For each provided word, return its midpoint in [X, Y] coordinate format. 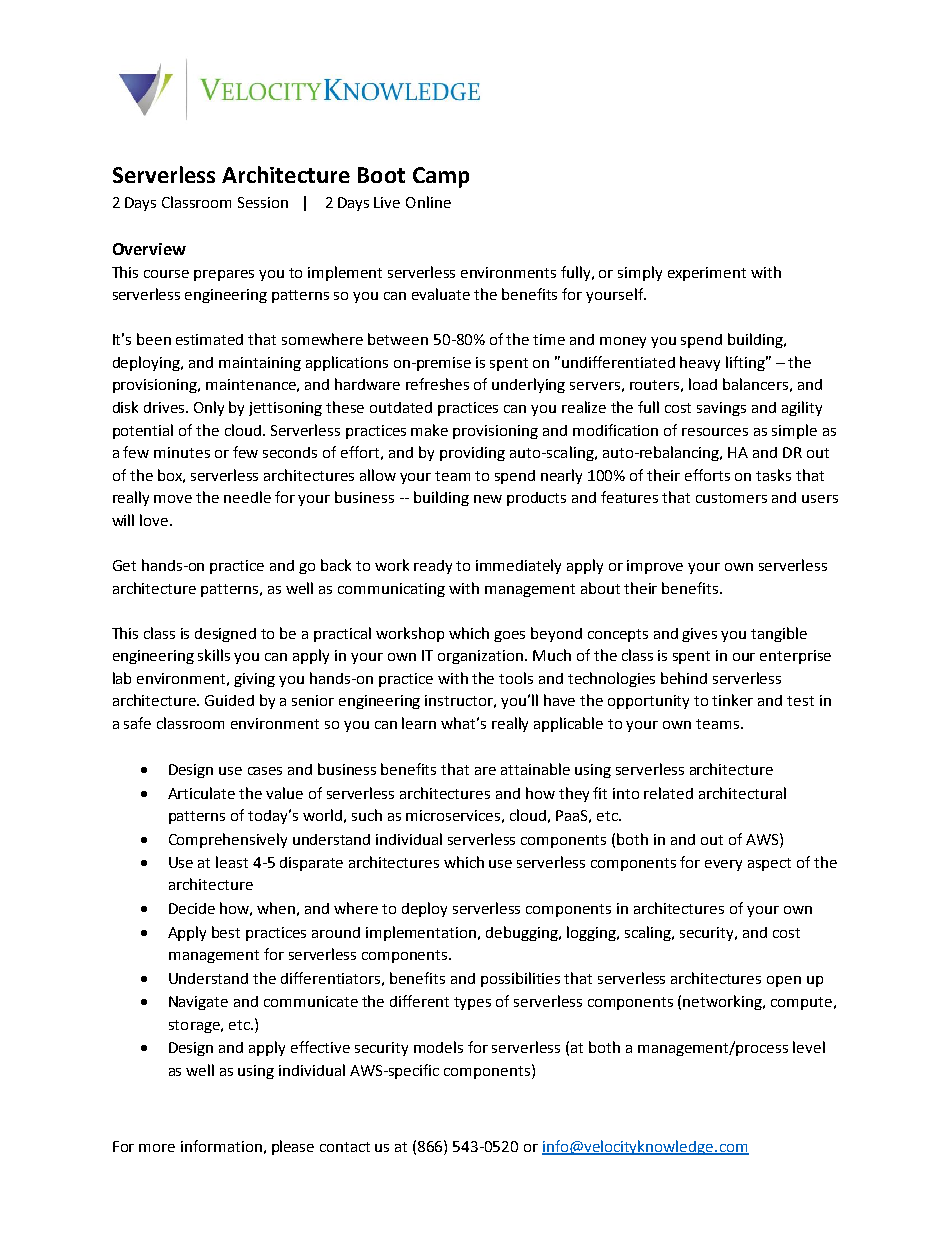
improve [655, 567]
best [226, 932]
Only [209, 408]
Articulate [201, 793]
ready [433, 567]
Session [263, 202]
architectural [742, 793]
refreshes [437, 384]
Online [428, 202]
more [157, 1148]
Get [124, 565]
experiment [707, 274]
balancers [755, 384]
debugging [523, 933]
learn [419, 723]
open [784, 981]
